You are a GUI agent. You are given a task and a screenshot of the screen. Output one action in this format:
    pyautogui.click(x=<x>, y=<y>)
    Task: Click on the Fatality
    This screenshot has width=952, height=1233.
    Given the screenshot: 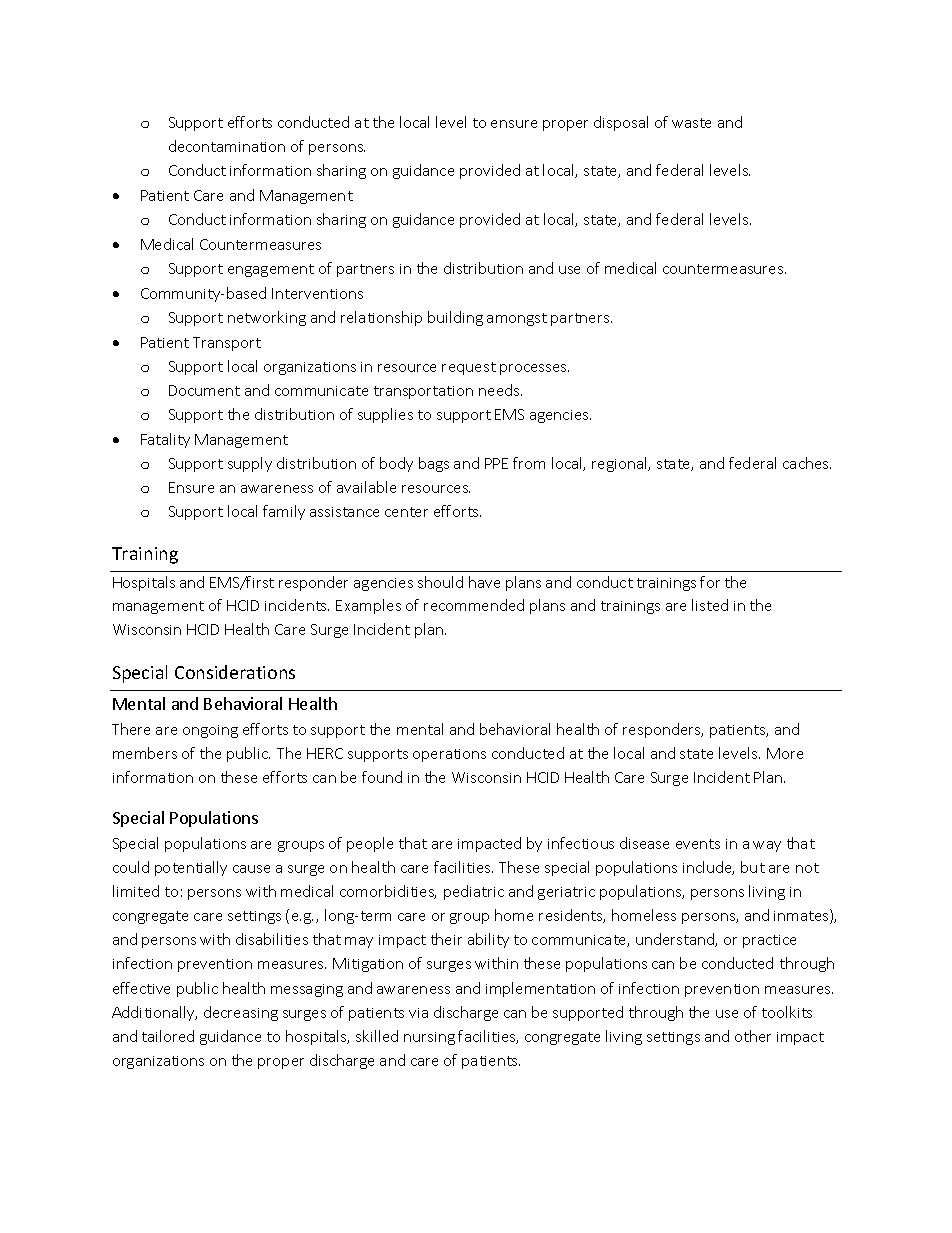 What is the action you would take?
    pyautogui.click(x=165, y=440)
